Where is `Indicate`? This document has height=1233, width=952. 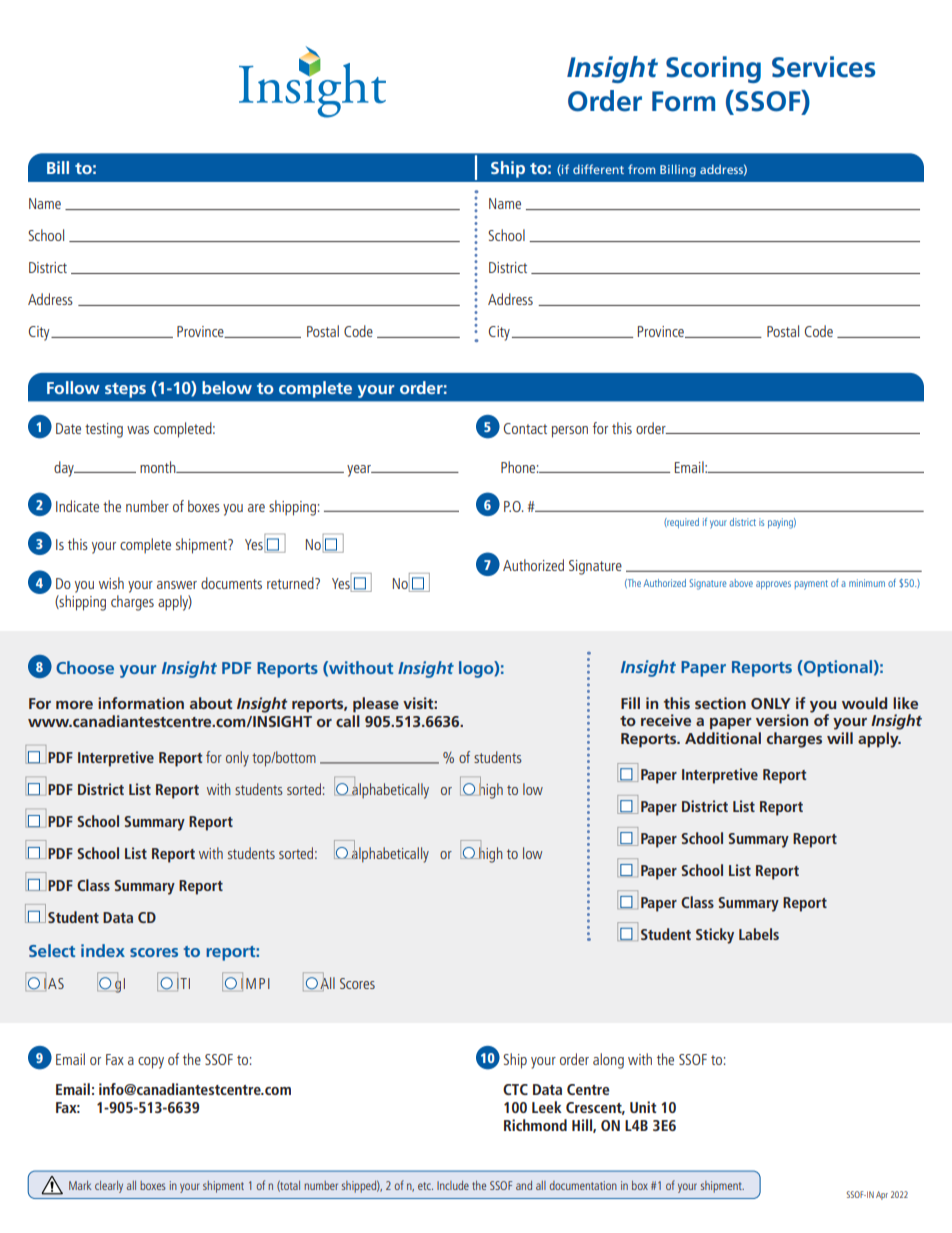
Indicate is located at coordinates (77, 506).
